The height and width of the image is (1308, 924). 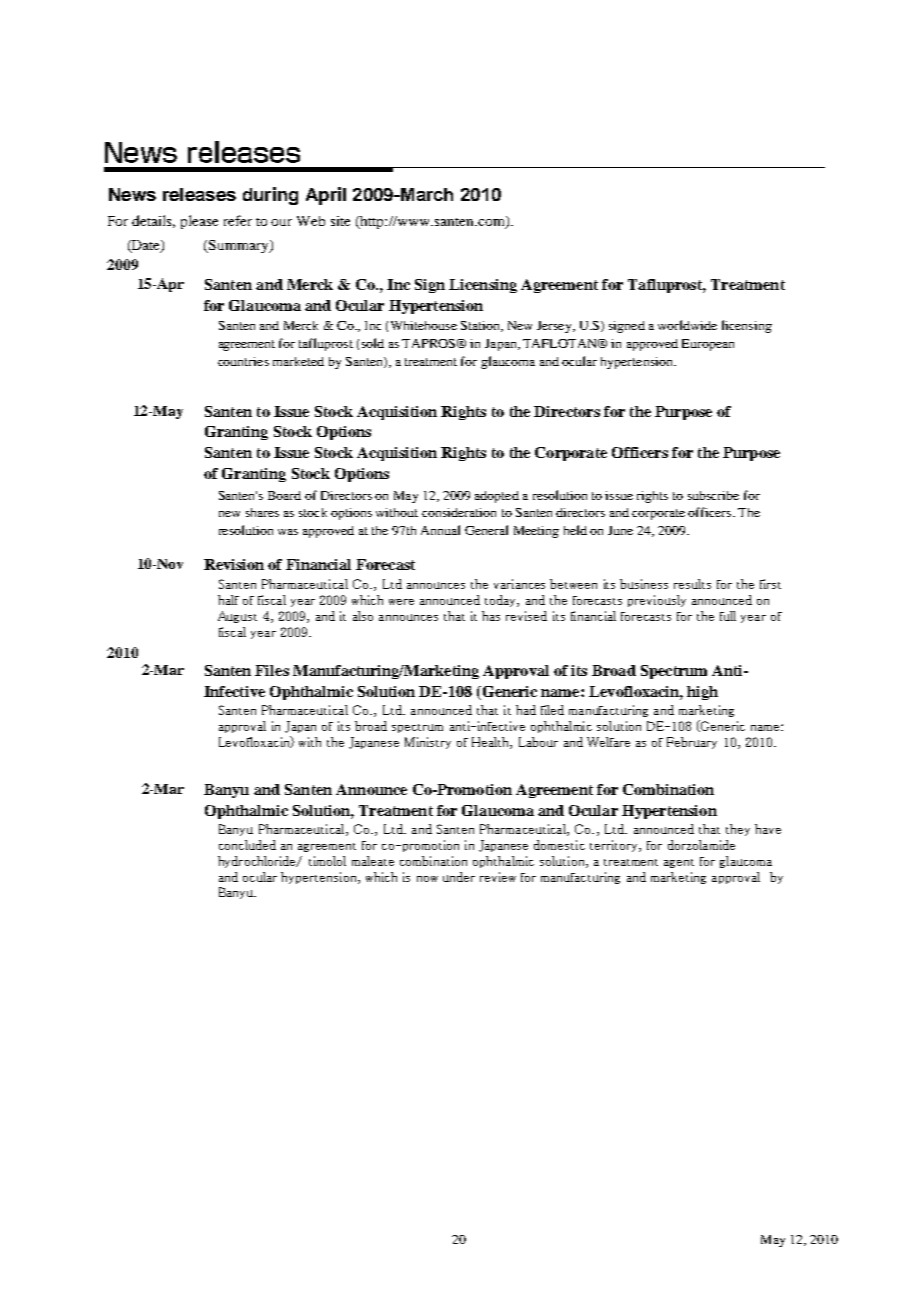 I want to click on under, so click(x=459, y=877).
